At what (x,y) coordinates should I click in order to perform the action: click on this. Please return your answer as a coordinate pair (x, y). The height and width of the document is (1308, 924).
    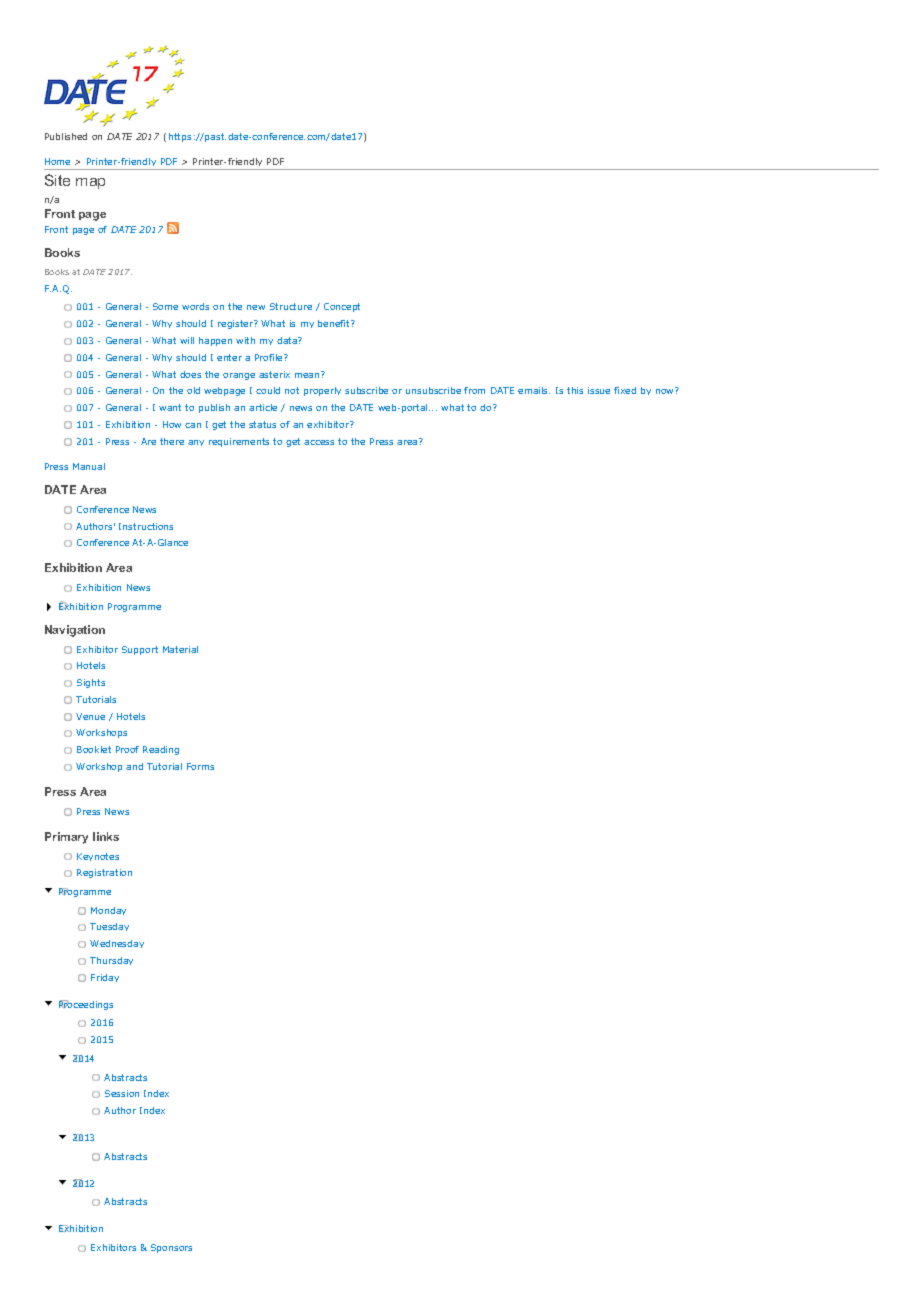
    Looking at the image, I should click on (575, 390).
